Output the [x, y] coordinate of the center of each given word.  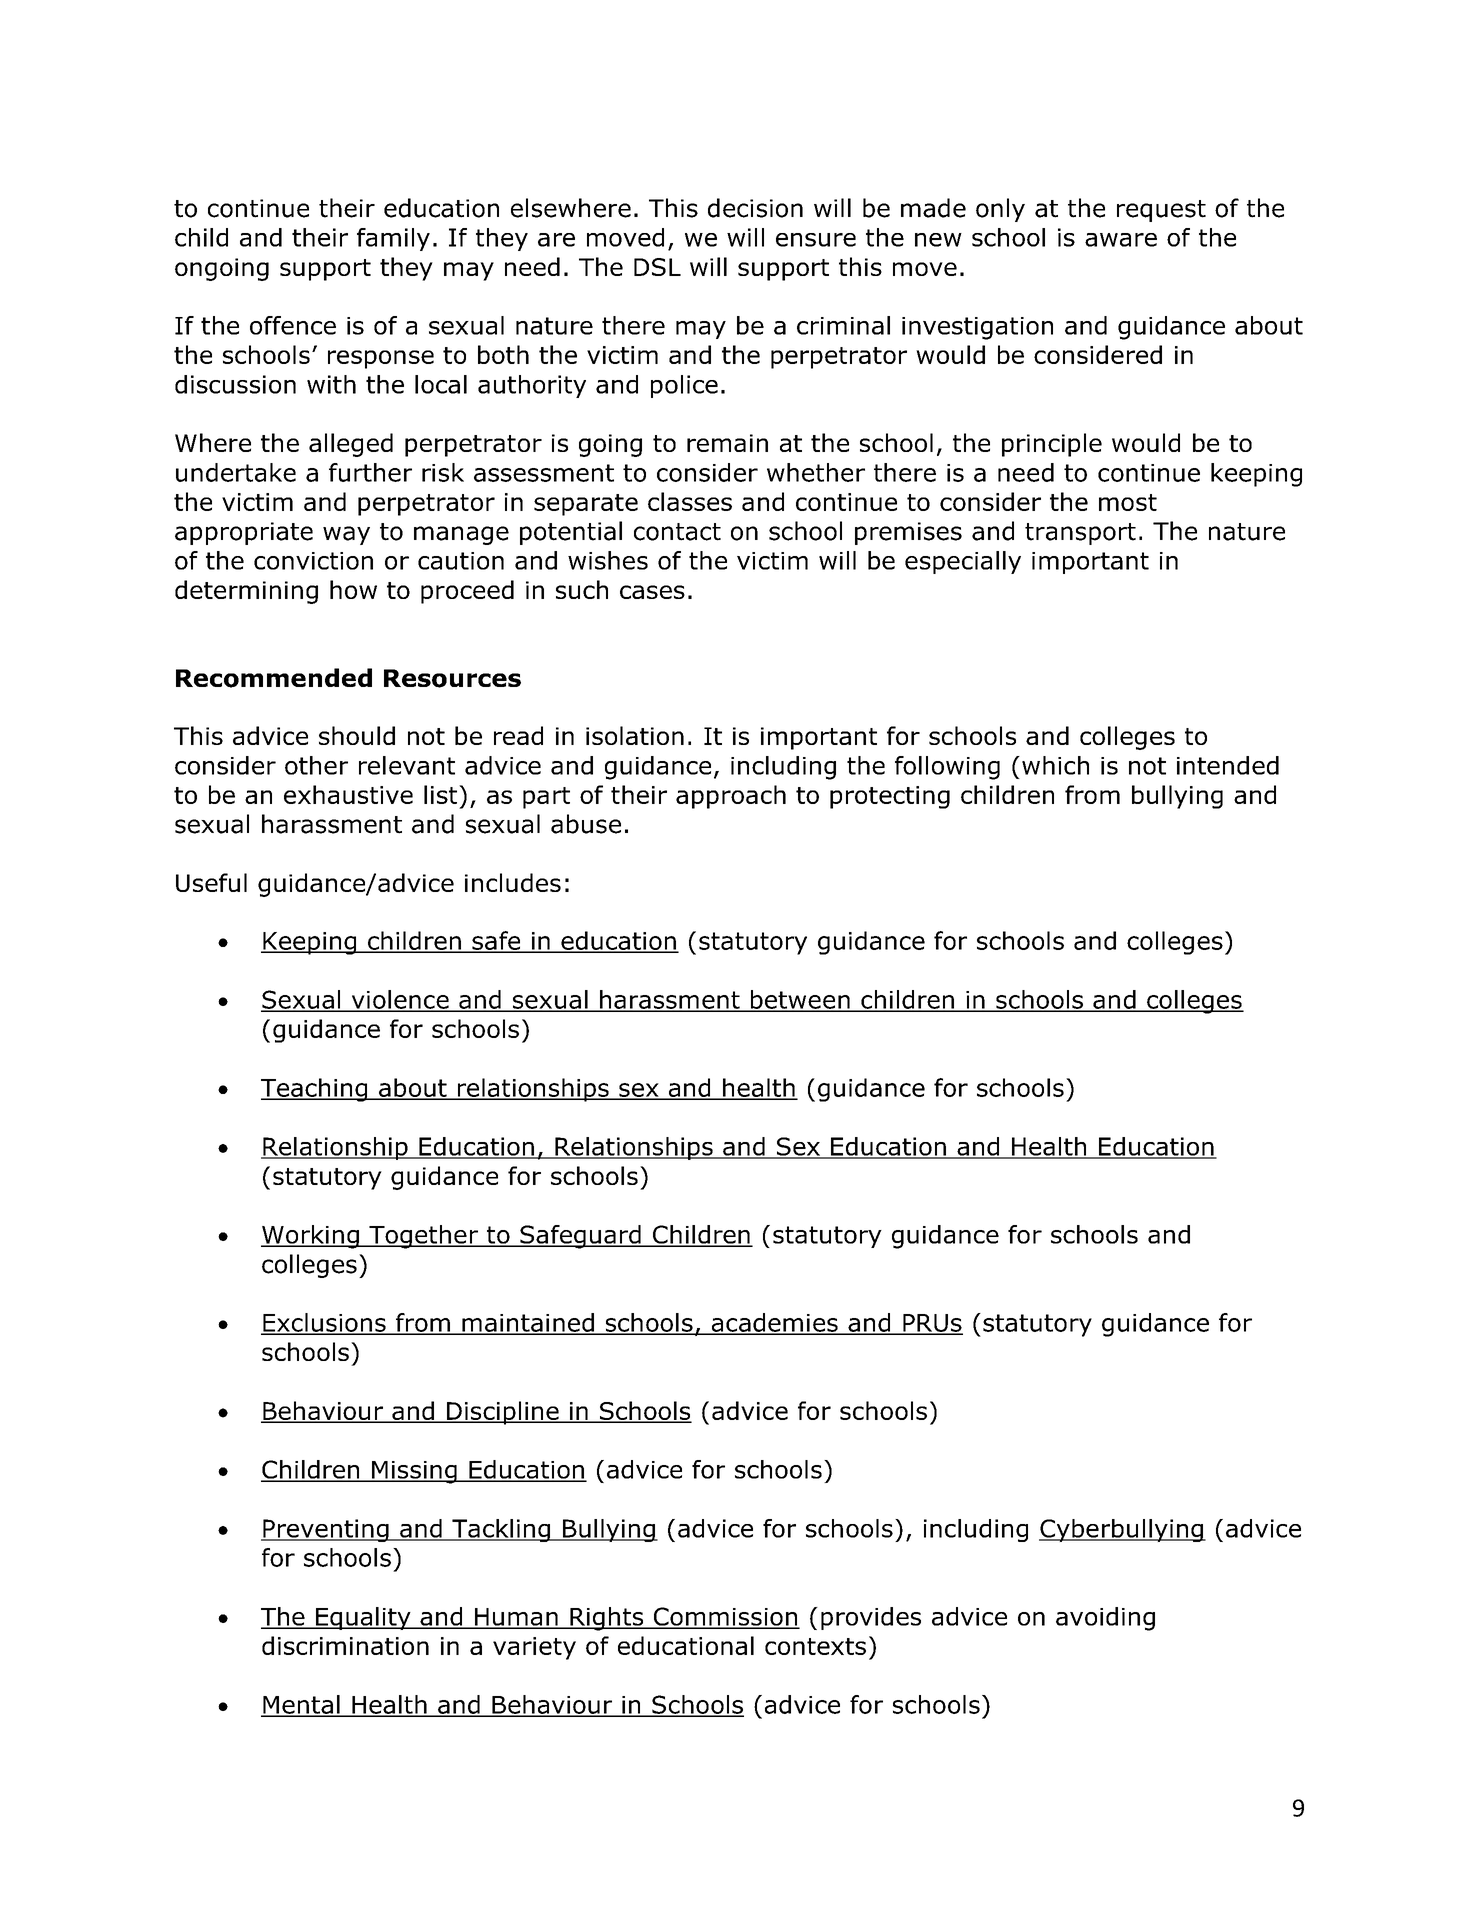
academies [774, 1323]
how [353, 589]
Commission [725, 1617]
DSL [657, 267]
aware [1121, 240]
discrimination [345, 1645]
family [393, 239]
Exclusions [324, 1323]
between [800, 1000]
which [1055, 765]
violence [400, 1000]
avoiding [1105, 1619]
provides [871, 1618]
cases [652, 592]
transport [1080, 534]
